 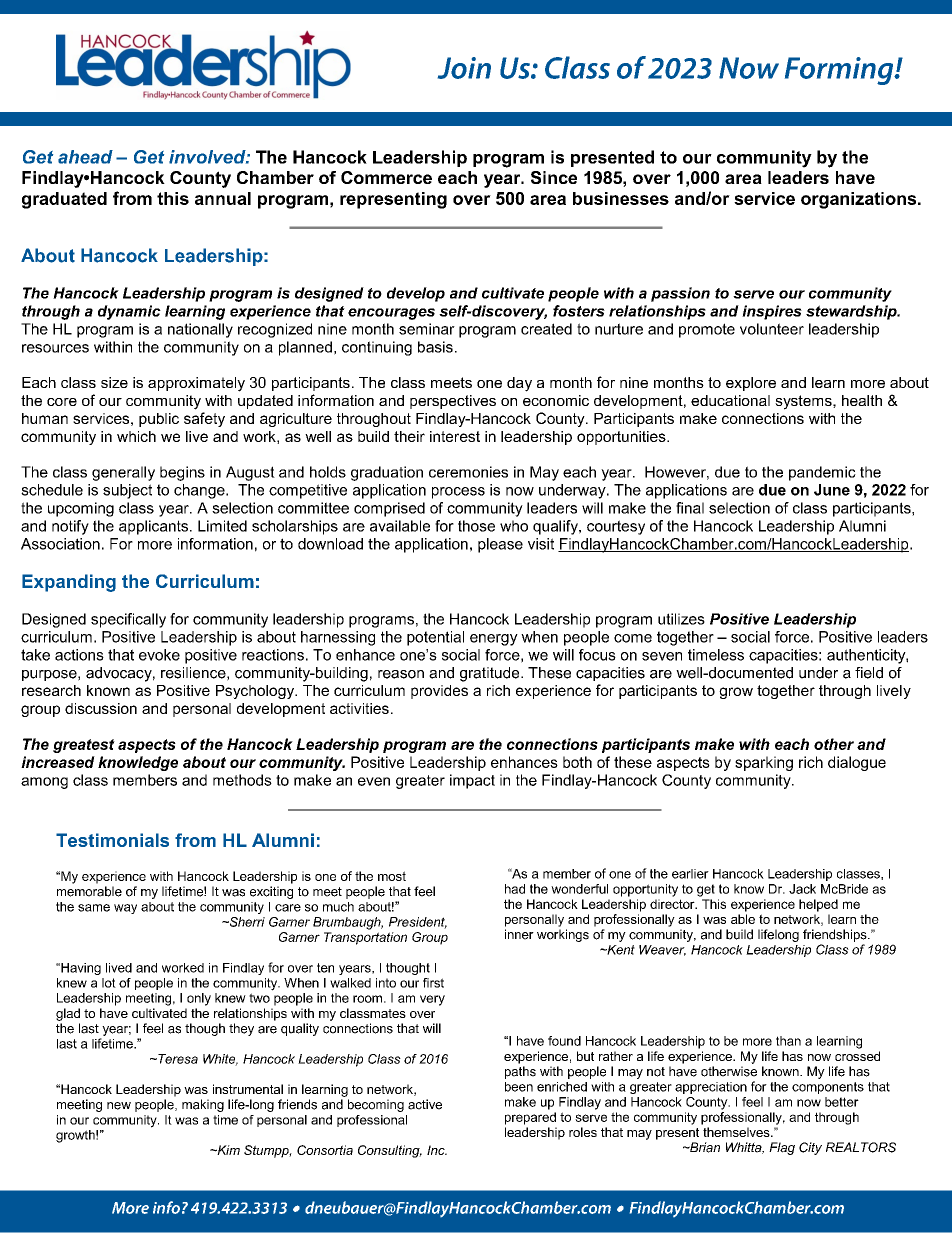 I want to click on specifically, so click(x=128, y=620).
